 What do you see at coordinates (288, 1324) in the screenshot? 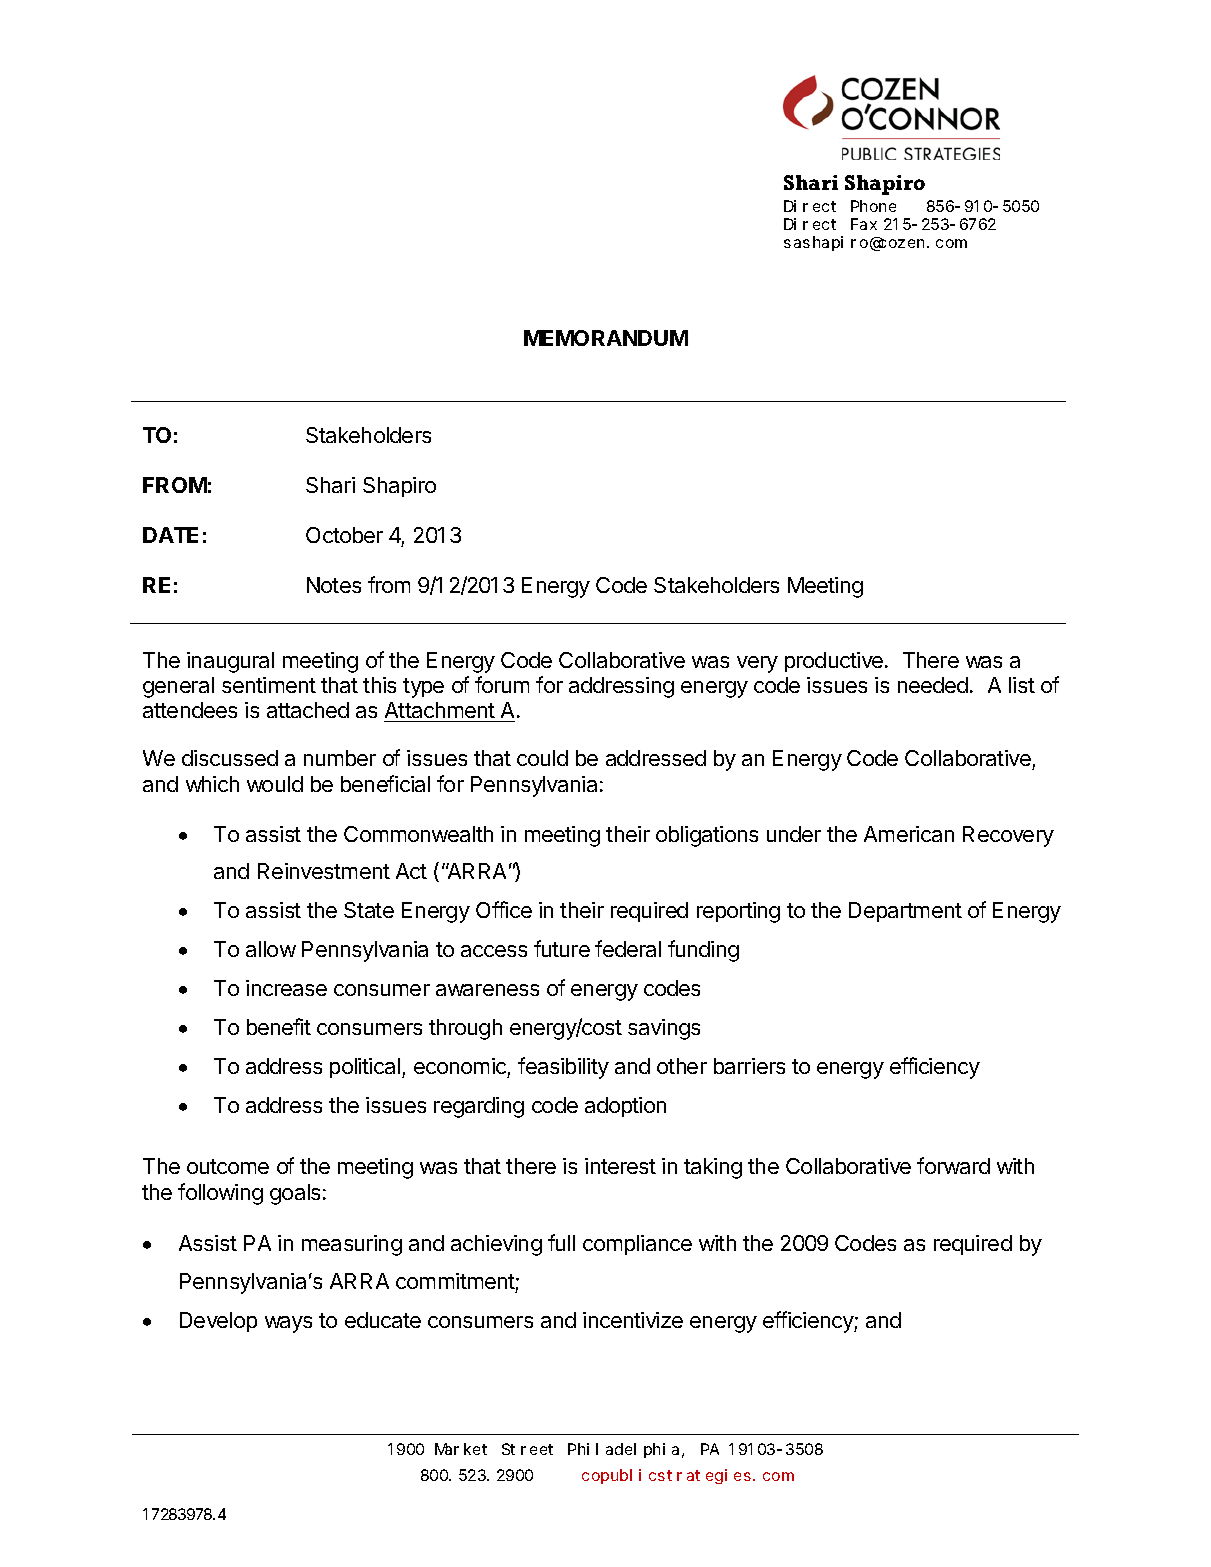
I see `ways` at bounding box center [288, 1324].
